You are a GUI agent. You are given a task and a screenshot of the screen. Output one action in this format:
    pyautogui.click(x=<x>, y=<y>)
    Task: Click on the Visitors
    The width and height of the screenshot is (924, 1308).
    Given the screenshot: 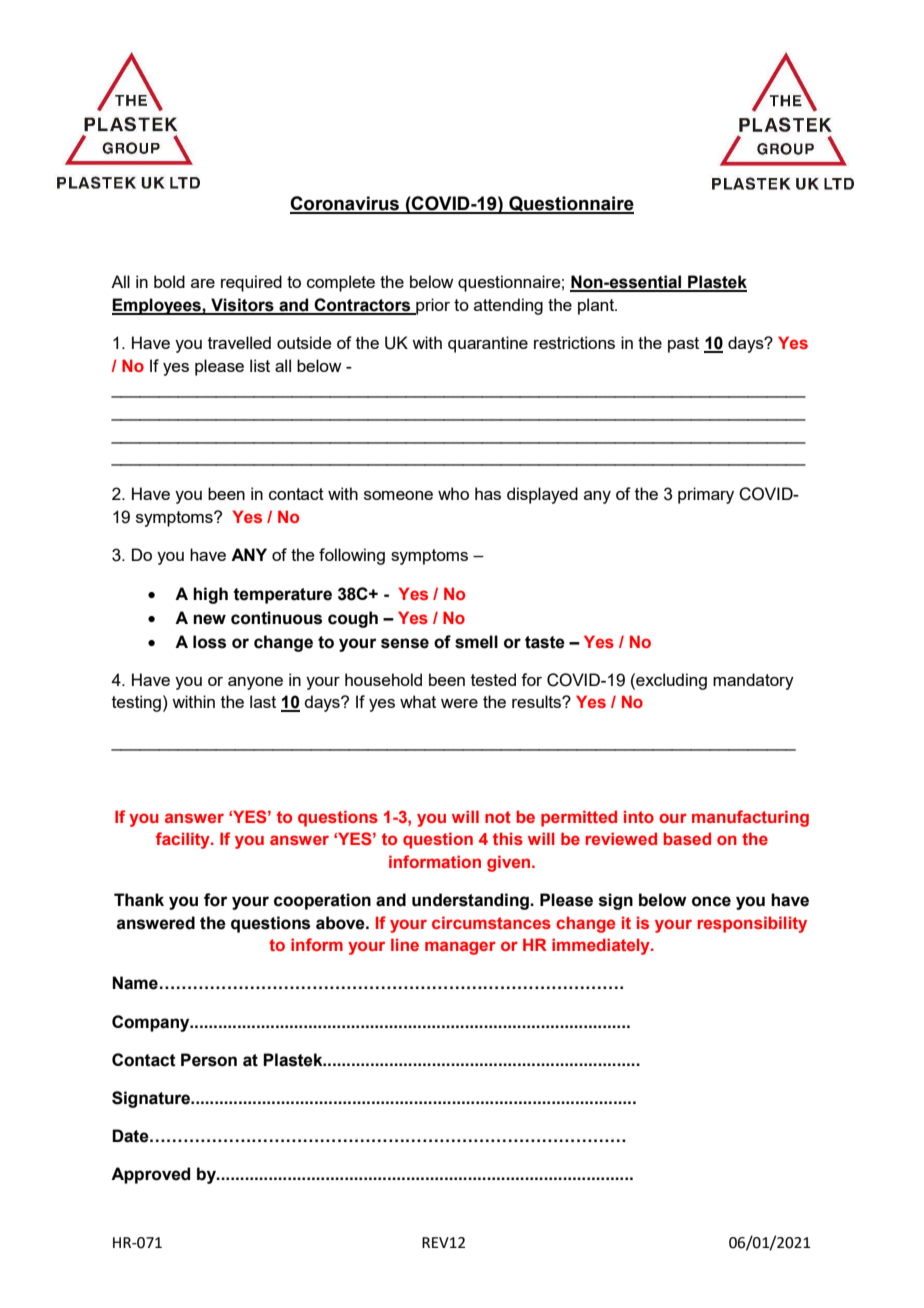 What is the action you would take?
    pyautogui.click(x=242, y=306)
